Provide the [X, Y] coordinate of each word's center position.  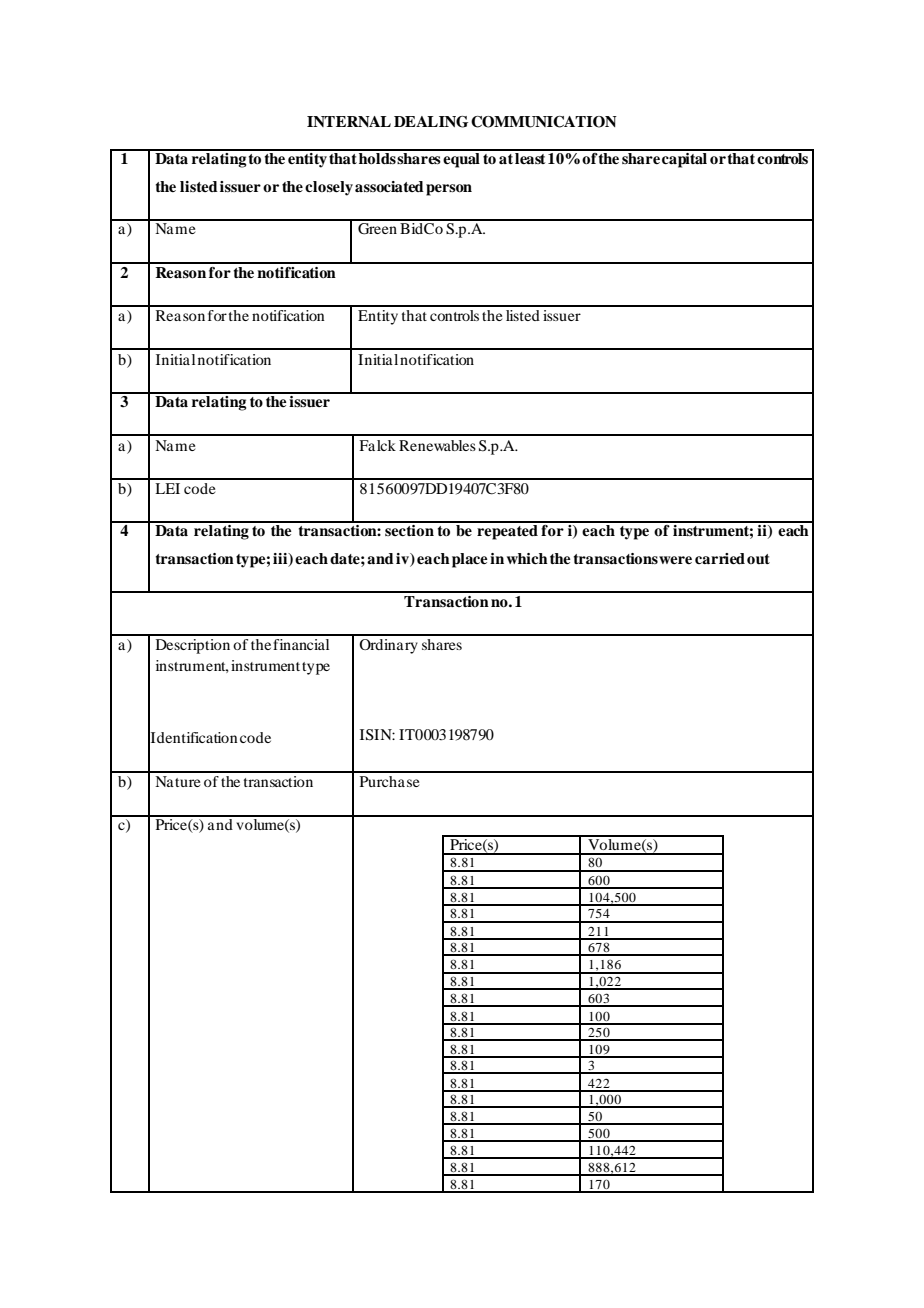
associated [389, 186]
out [758, 559]
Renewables [437, 445]
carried [720, 559]
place [470, 560]
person [449, 190]
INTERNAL [349, 121]
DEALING [431, 122]
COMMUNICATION [544, 122]
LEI [167, 488]
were [675, 560]
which [527, 558]
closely [329, 188]
